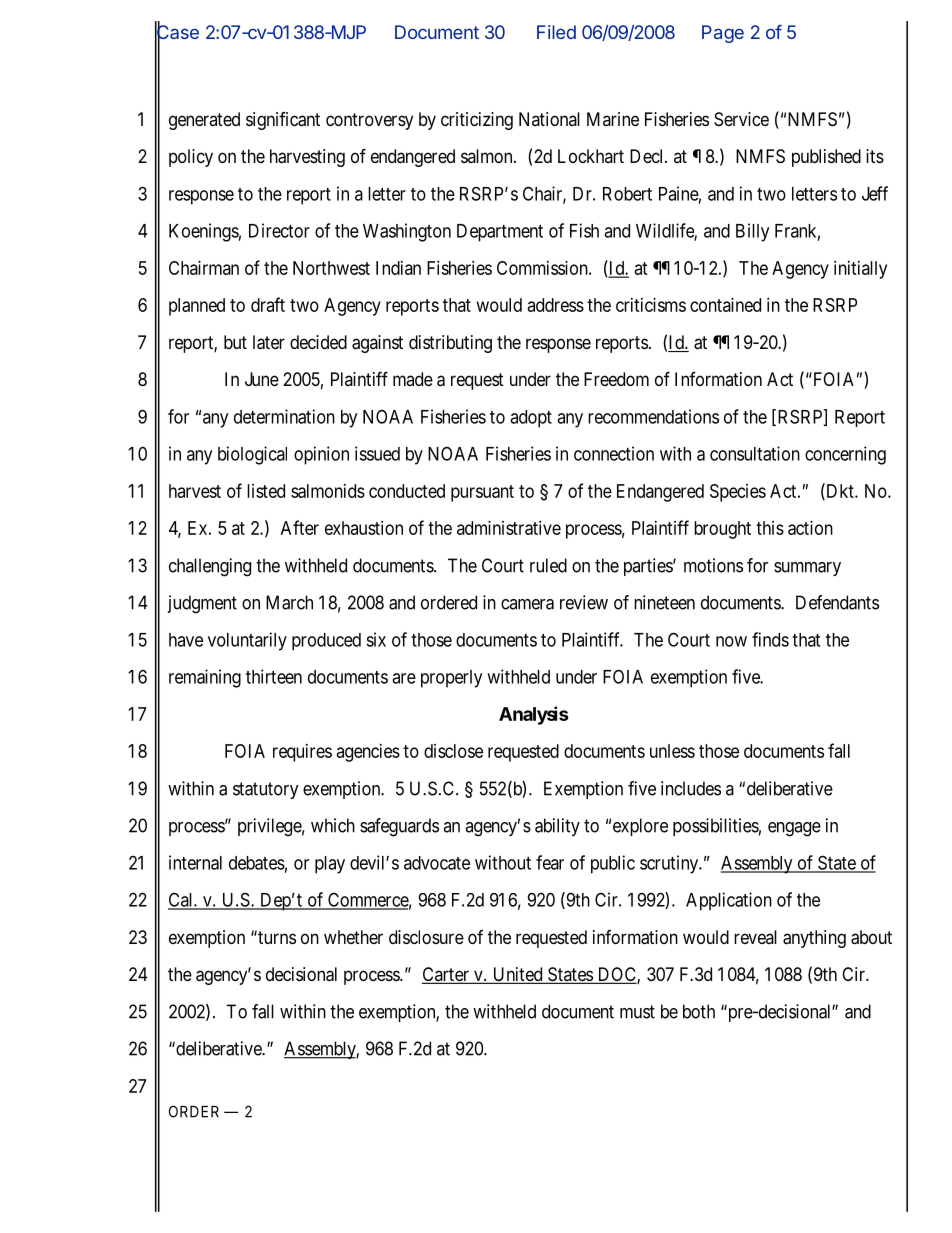 Image resolution: width=952 pixels, height=1233 pixels. I want to click on whether, so click(353, 937).
